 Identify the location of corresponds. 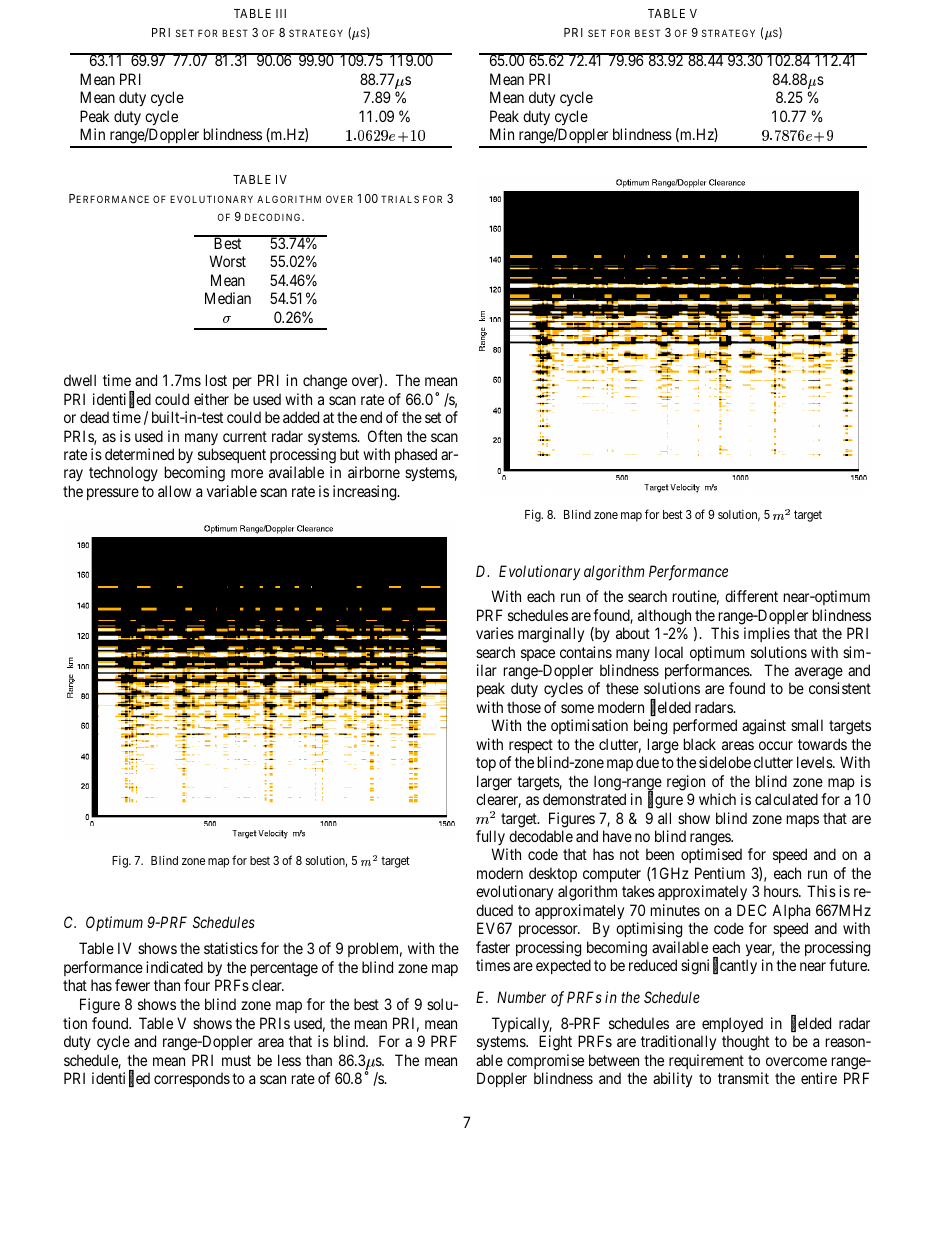
(192, 1079).
